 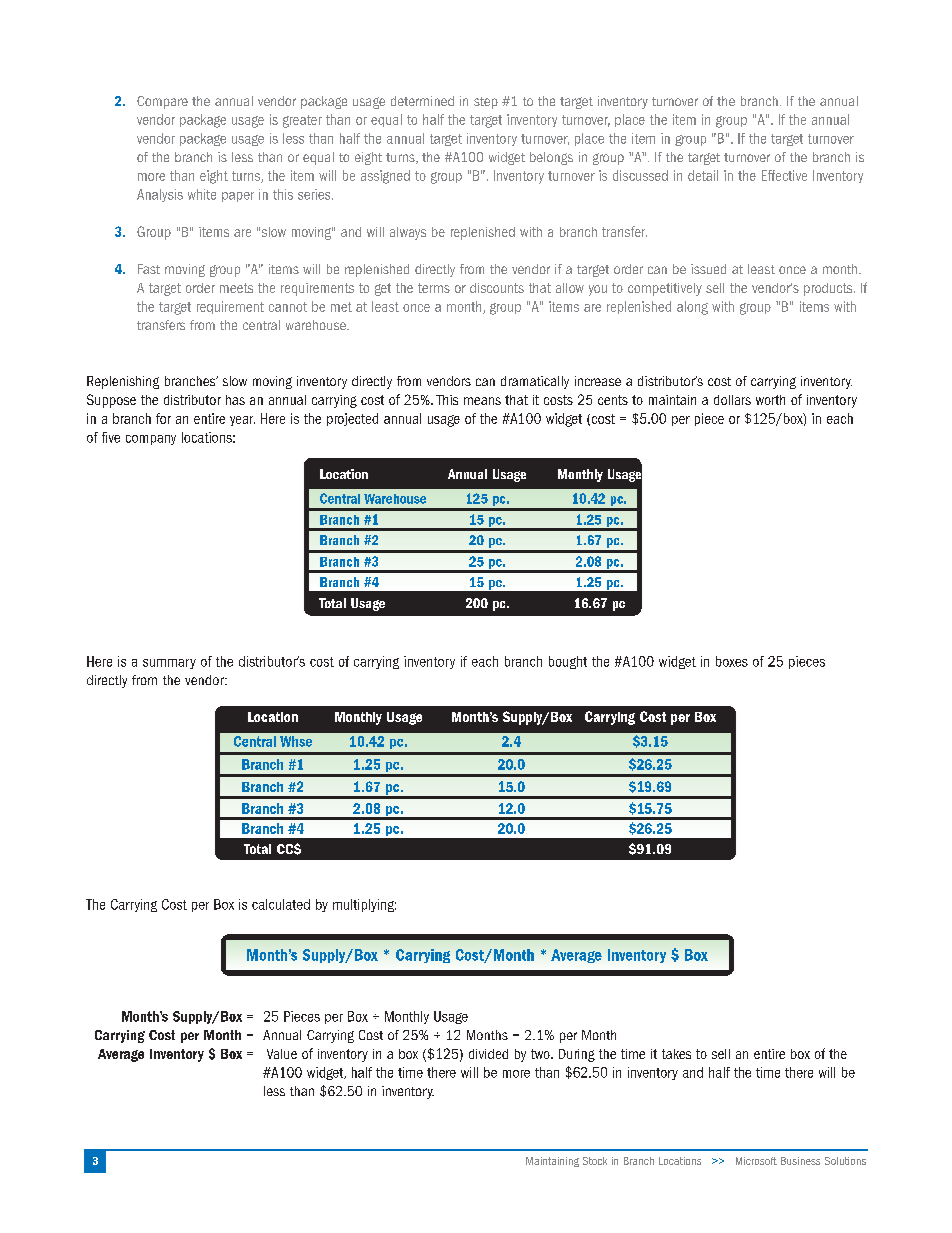 What do you see at coordinates (770, 400) in the page?
I see `worth` at bounding box center [770, 400].
